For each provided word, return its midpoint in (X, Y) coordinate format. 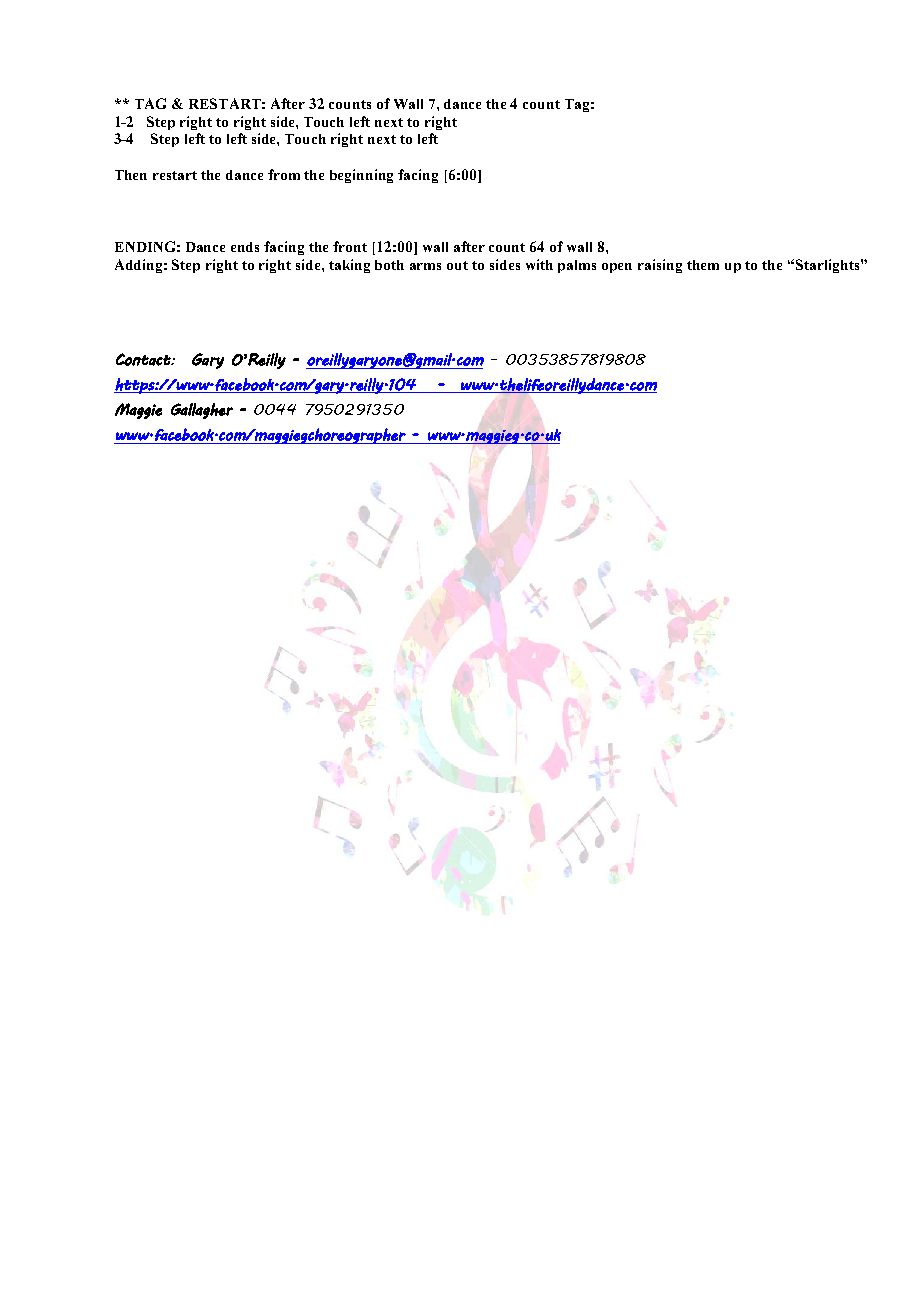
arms (425, 266)
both (389, 265)
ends (245, 247)
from (284, 174)
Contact (144, 359)
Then (131, 175)
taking (349, 266)
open (617, 268)
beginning (361, 176)
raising (660, 266)
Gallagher (202, 411)
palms (577, 266)
